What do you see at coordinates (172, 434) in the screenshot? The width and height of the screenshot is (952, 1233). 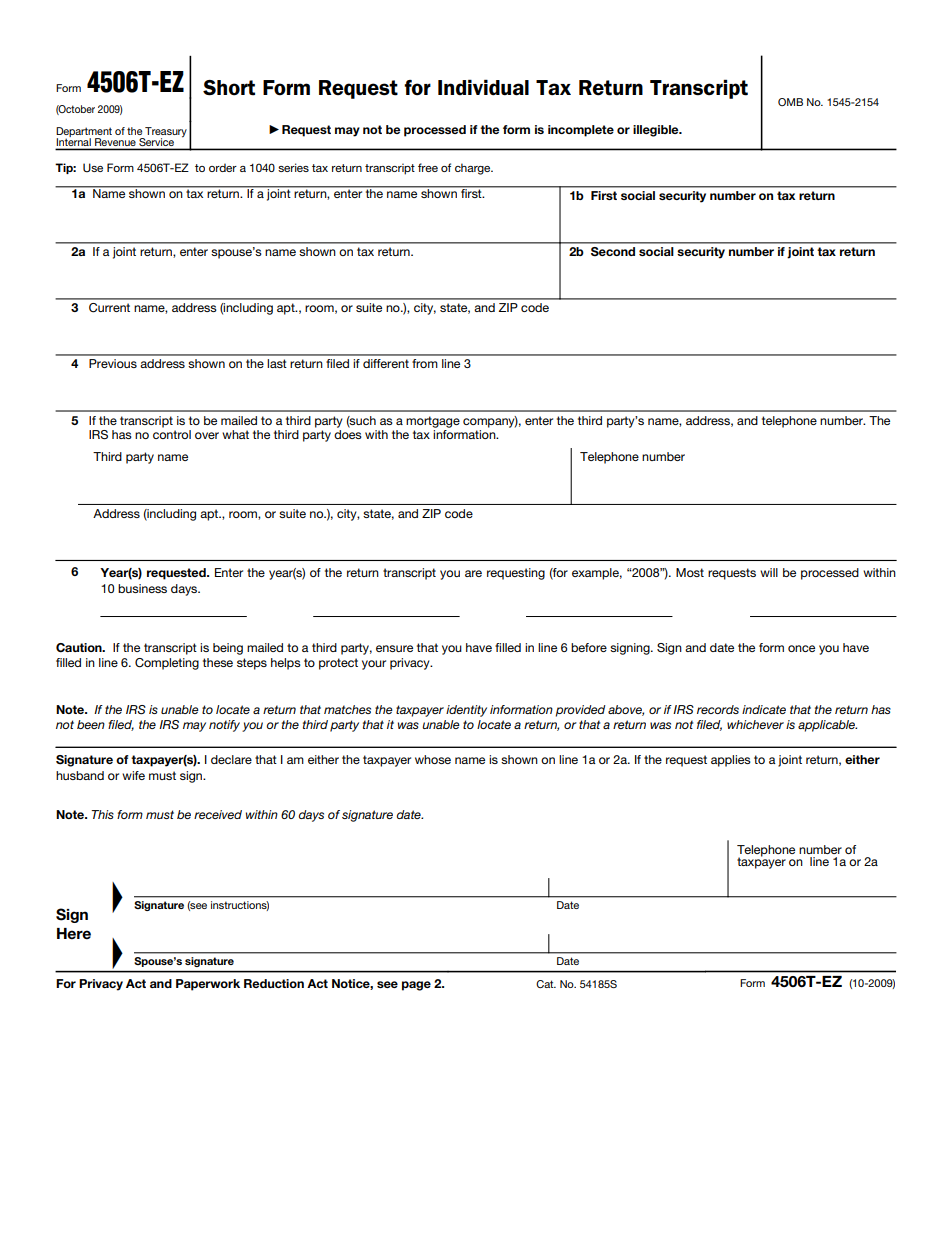 I see `control` at bounding box center [172, 434].
